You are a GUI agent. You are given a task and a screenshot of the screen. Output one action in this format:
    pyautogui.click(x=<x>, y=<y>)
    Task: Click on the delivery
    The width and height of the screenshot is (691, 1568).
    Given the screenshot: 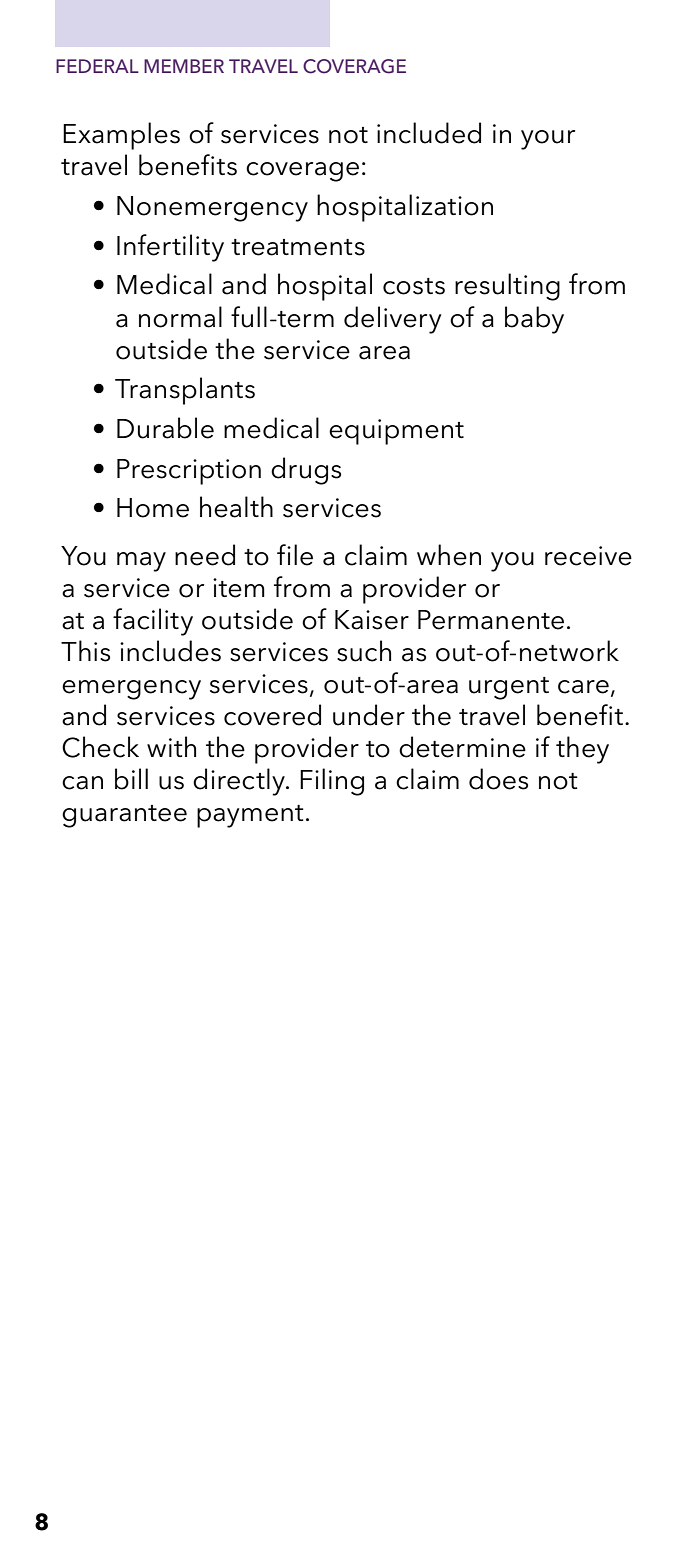 What is the action you would take?
    pyautogui.click(x=392, y=320)
